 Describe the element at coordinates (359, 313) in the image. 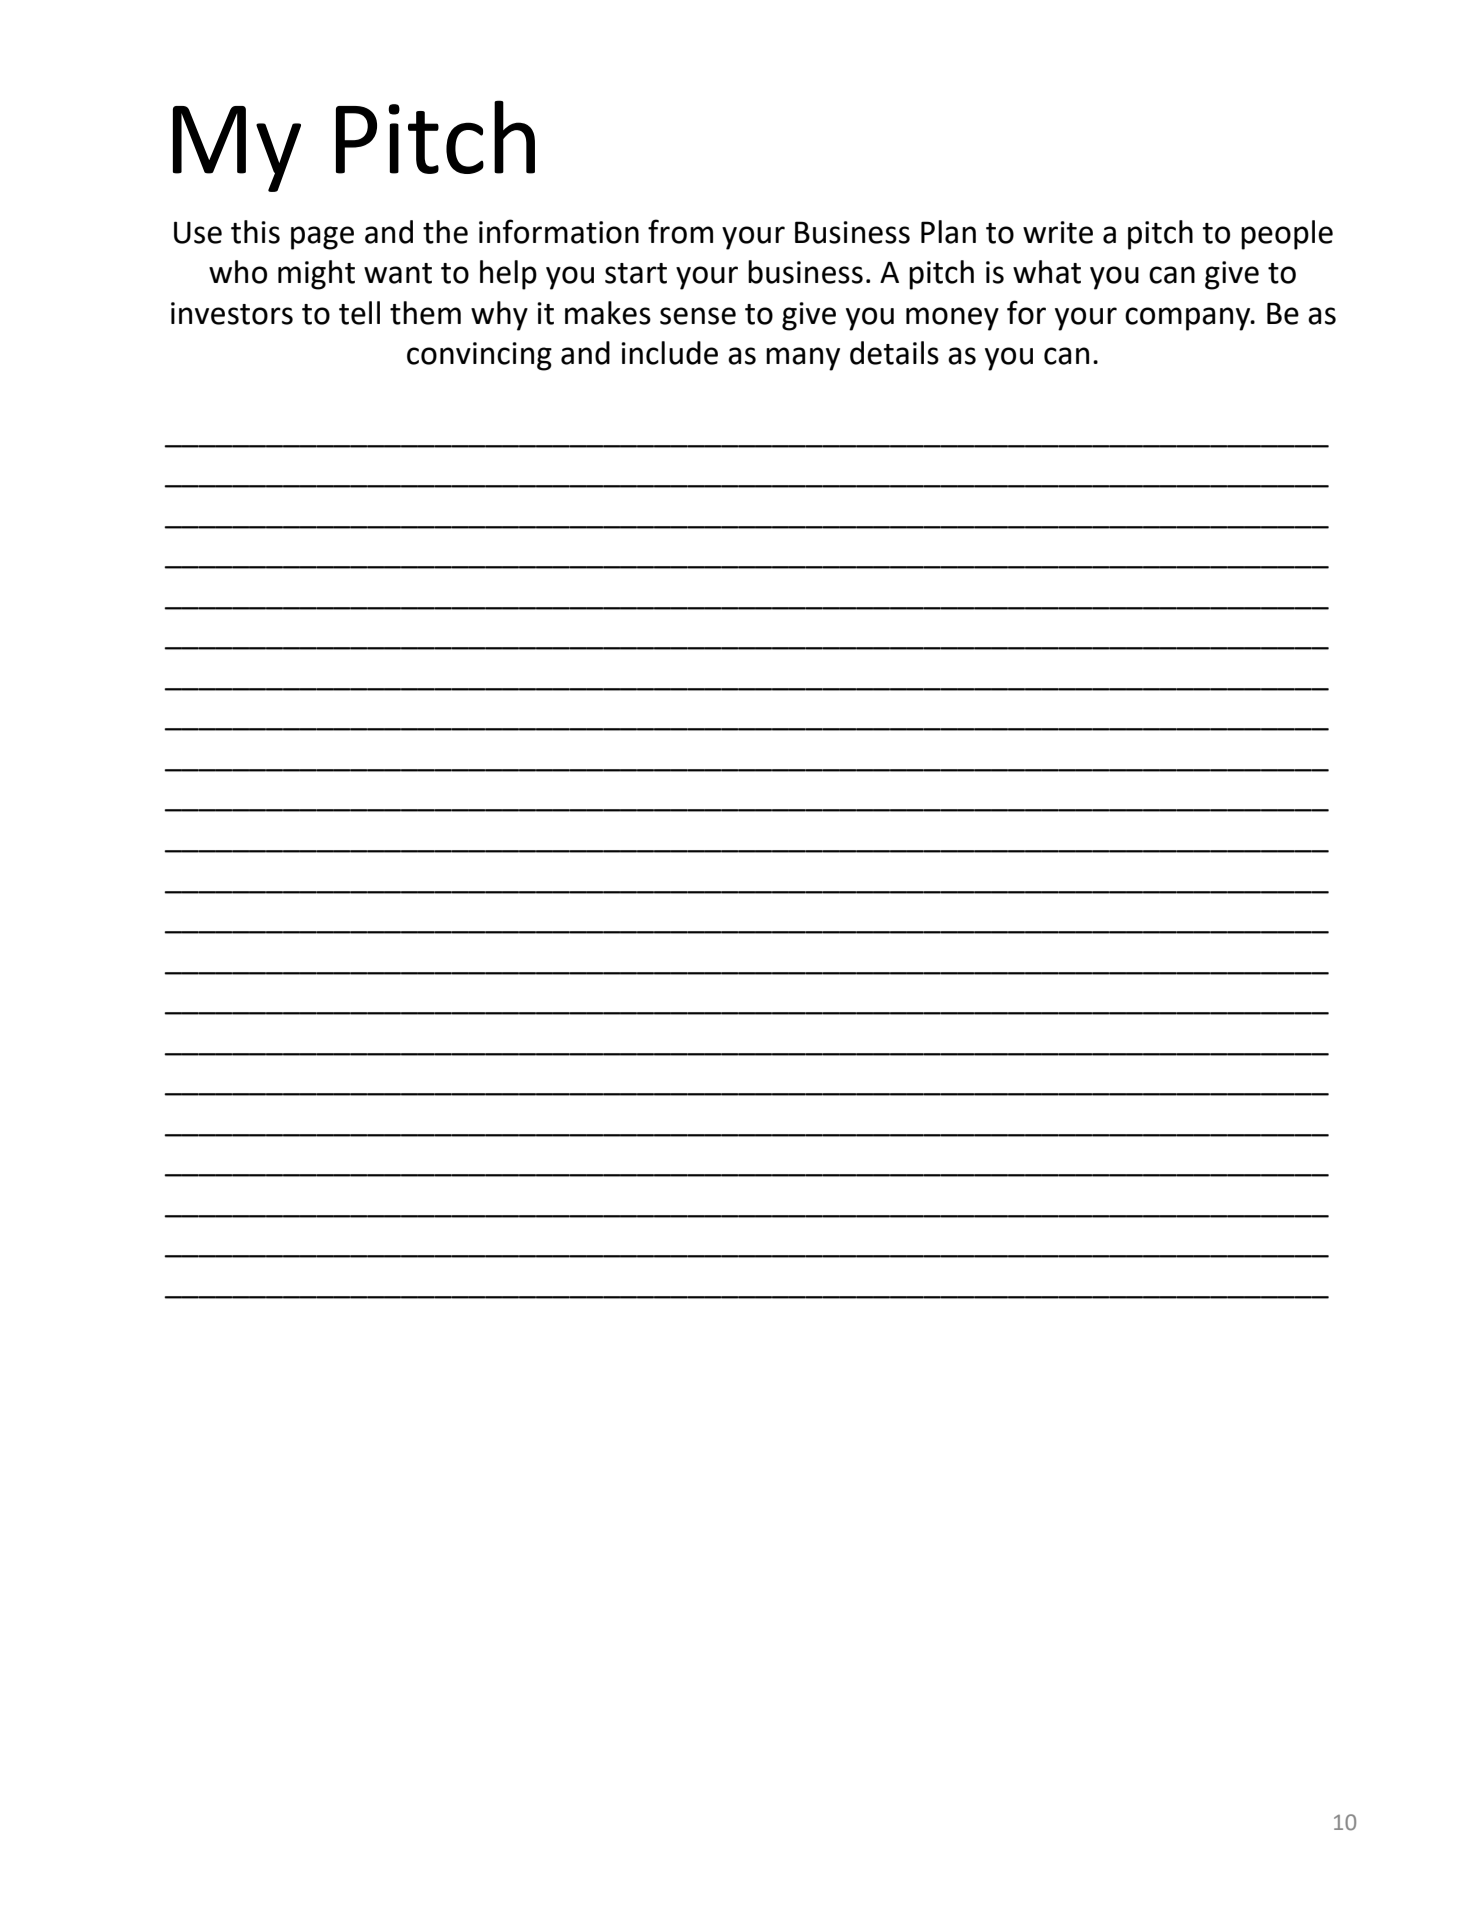

I see `tell` at that location.
